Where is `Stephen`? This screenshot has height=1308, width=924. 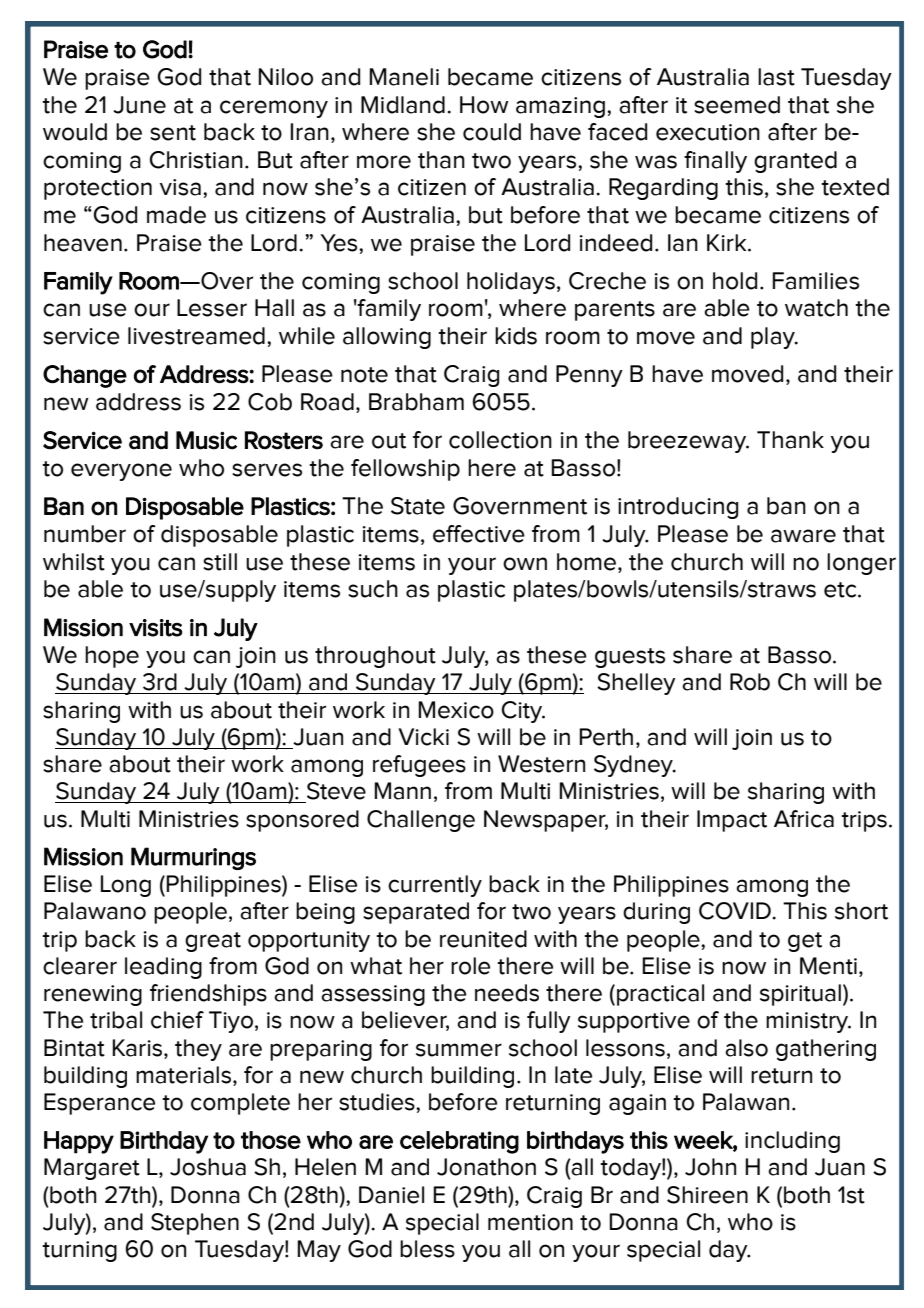 Stephen is located at coordinates (195, 1224).
